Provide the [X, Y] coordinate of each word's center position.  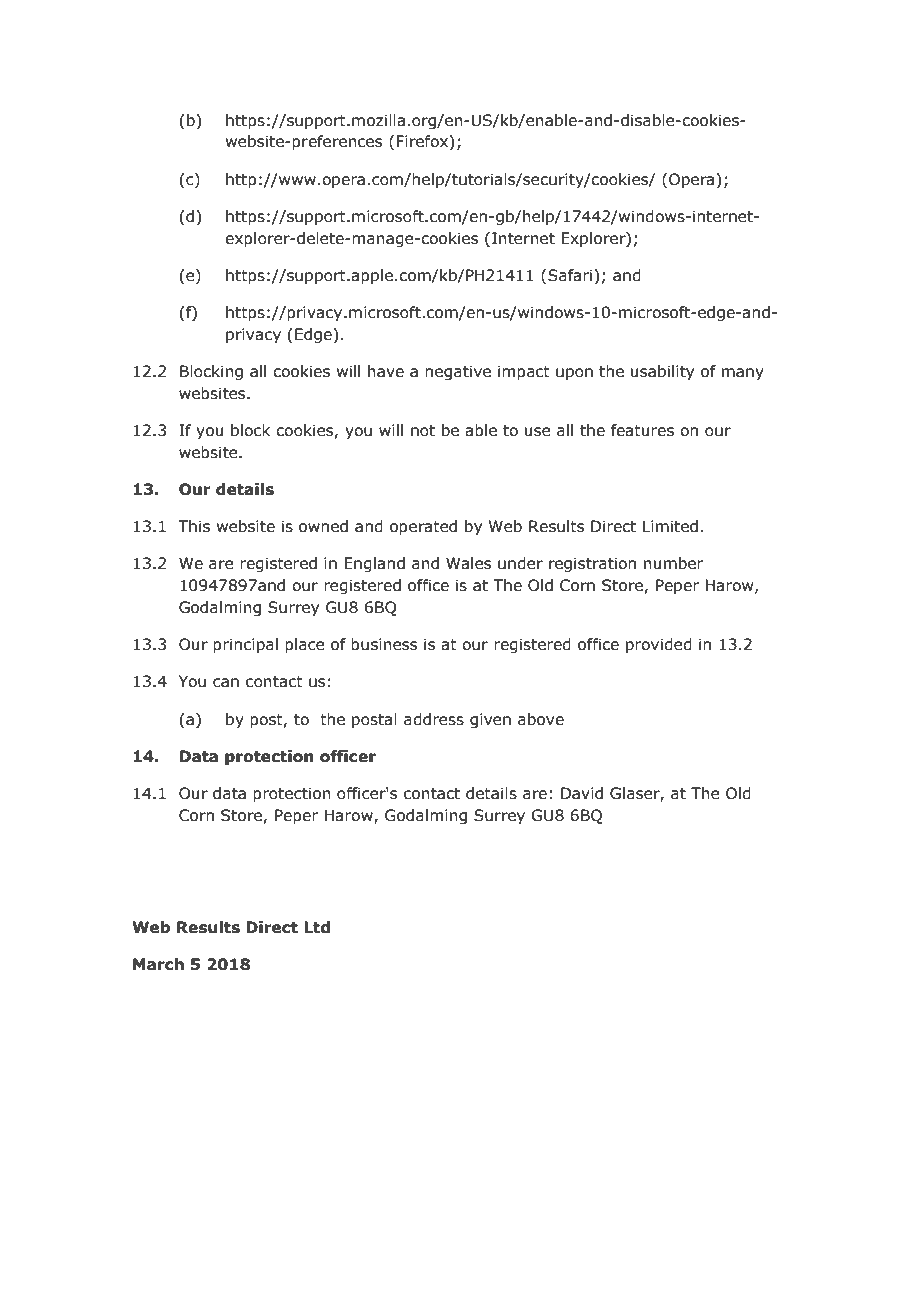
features [642, 430]
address [434, 719]
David [582, 793]
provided [659, 645]
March [158, 964]
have [386, 371]
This [194, 526]
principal [245, 645]
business [384, 644]
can [226, 683]
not [423, 431]
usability [662, 372]
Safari [570, 275]
